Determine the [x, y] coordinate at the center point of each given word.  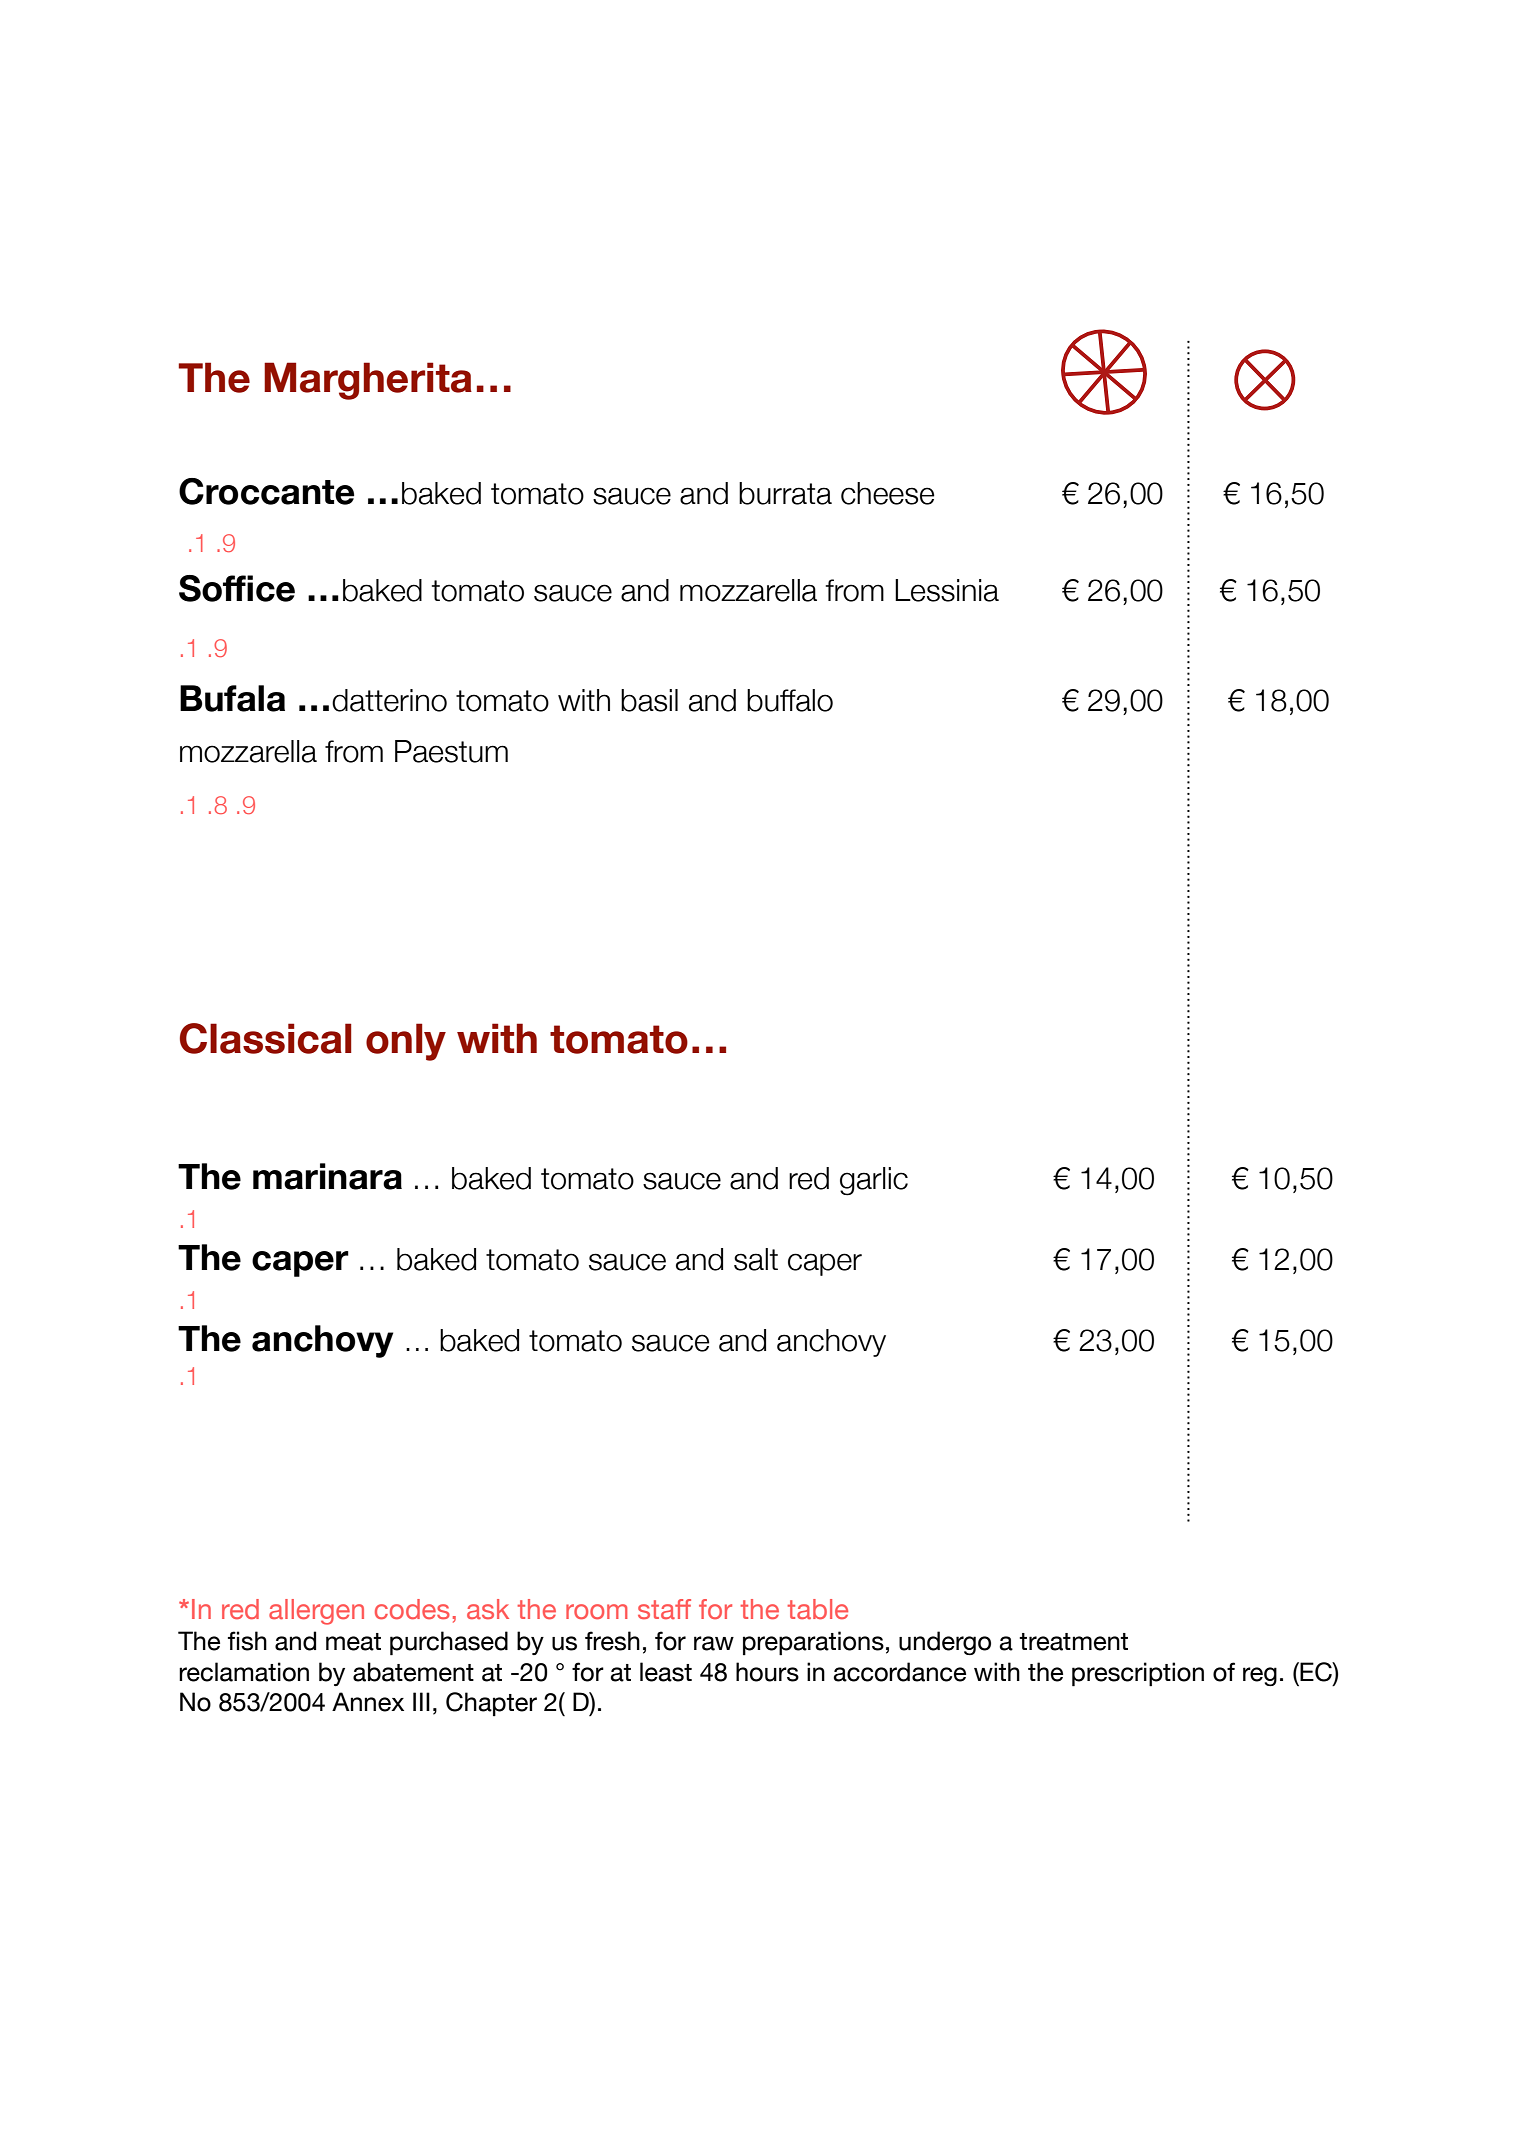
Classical [266, 1038]
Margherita [368, 381]
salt [756, 1259]
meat [353, 1642]
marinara [327, 1176]
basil [649, 700]
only [406, 1042]
